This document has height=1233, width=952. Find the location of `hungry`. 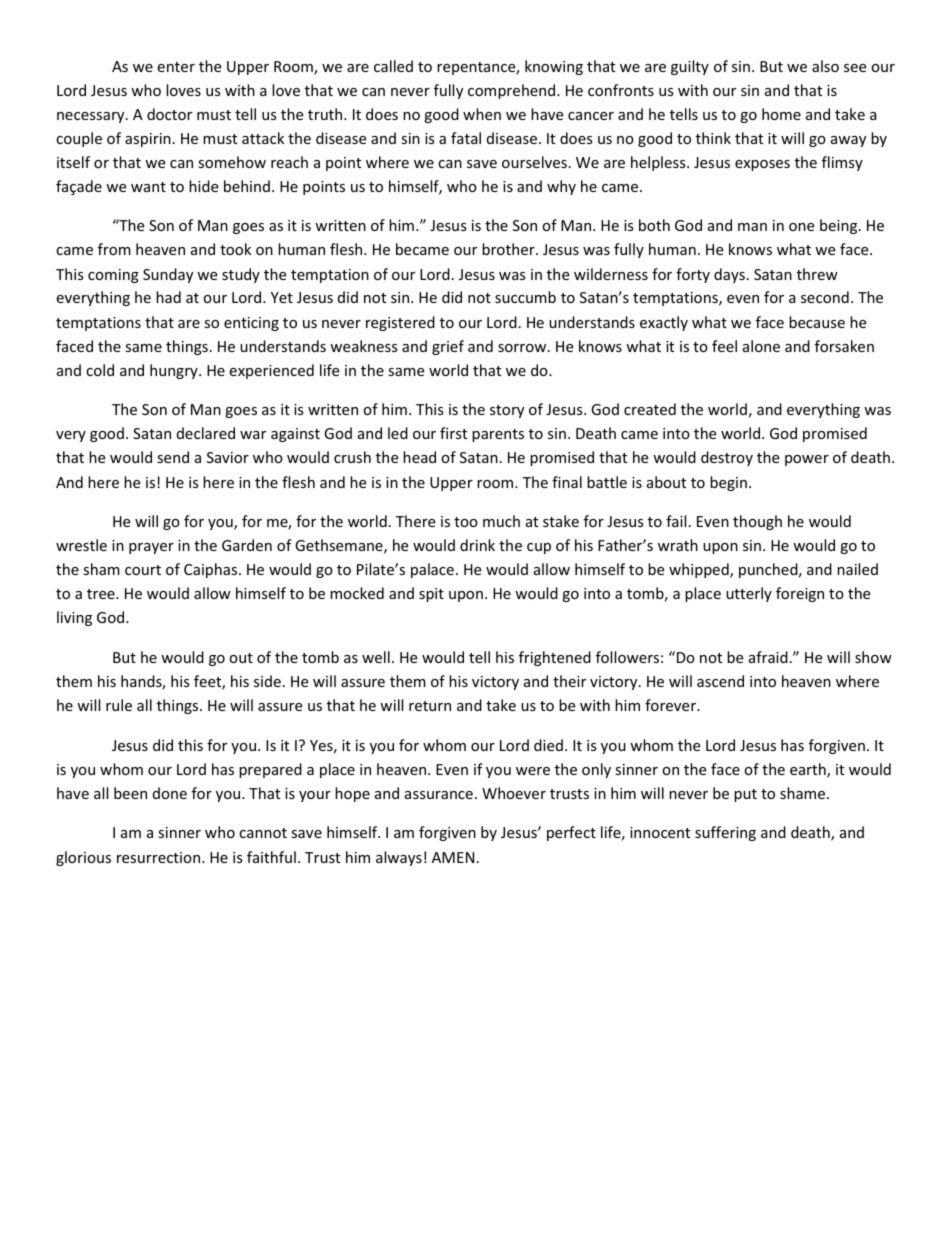

hungry is located at coordinates (175, 371).
